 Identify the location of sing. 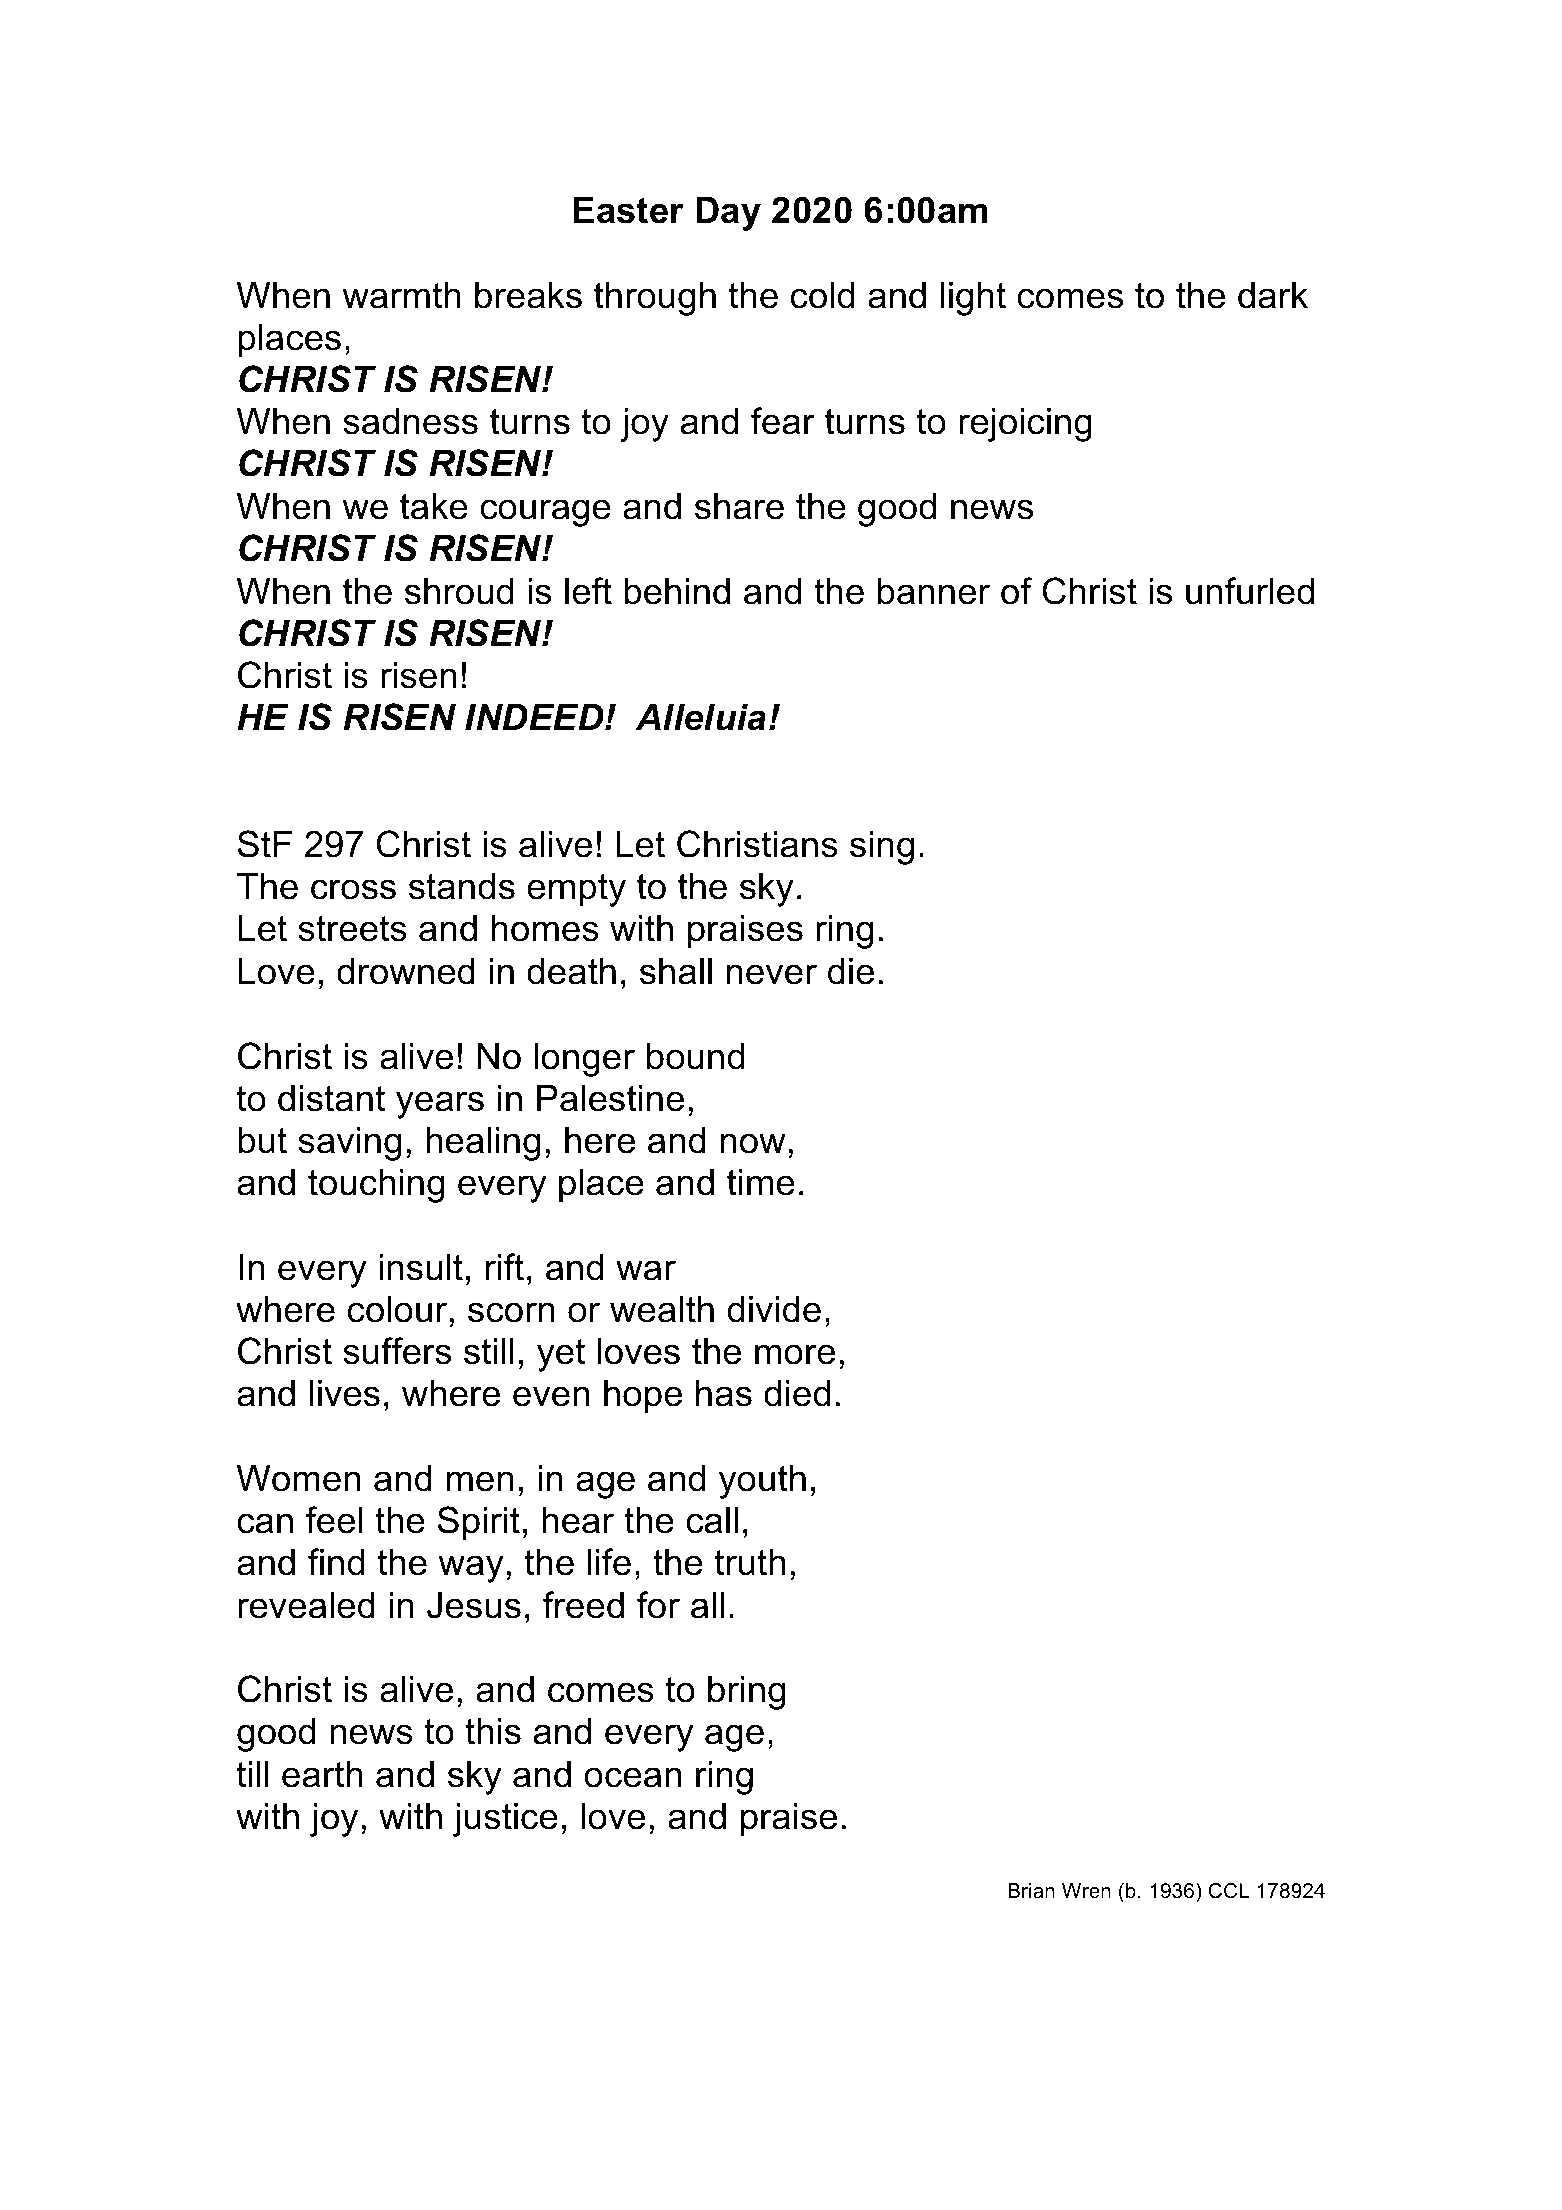
(882, 848).
